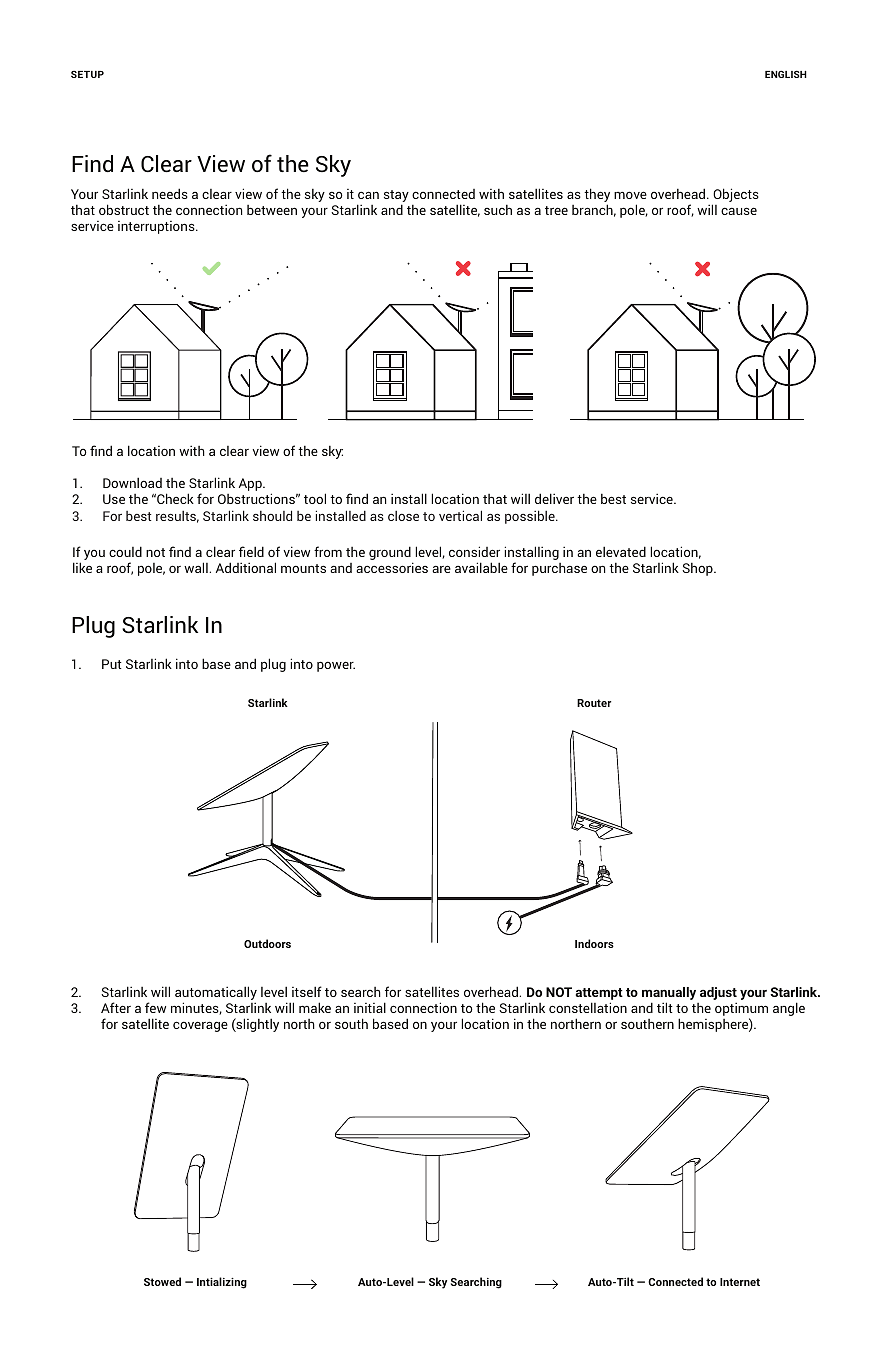  I want to click on stay, so click(396, 197).
